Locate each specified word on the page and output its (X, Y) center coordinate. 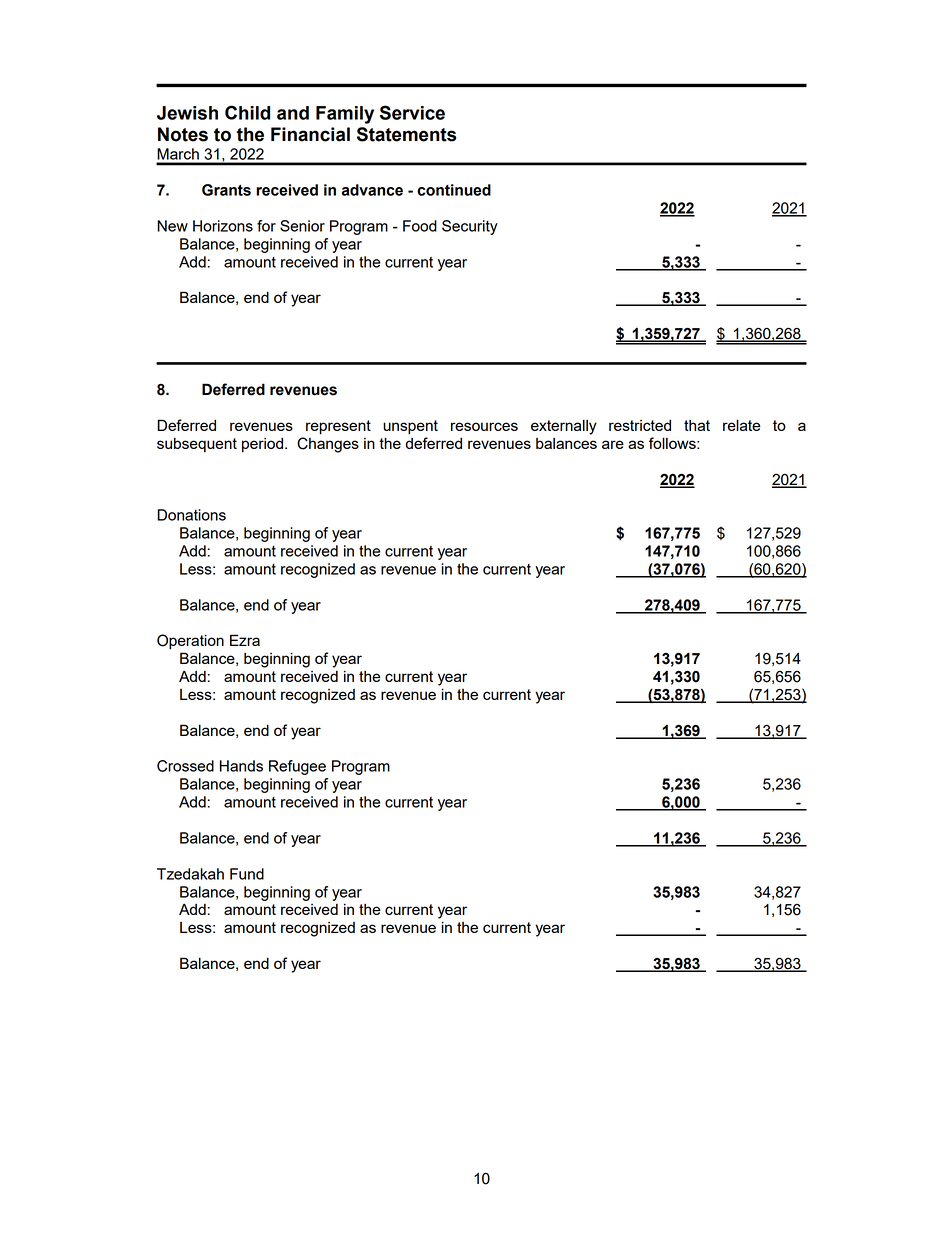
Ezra (245, 640)
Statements (406, 134)
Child (247, 112)
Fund (247, 874)
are (613, 444)
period (264, 445)
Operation (190, 642)
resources (484, 426)
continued (454, 190)
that (697, 425)
